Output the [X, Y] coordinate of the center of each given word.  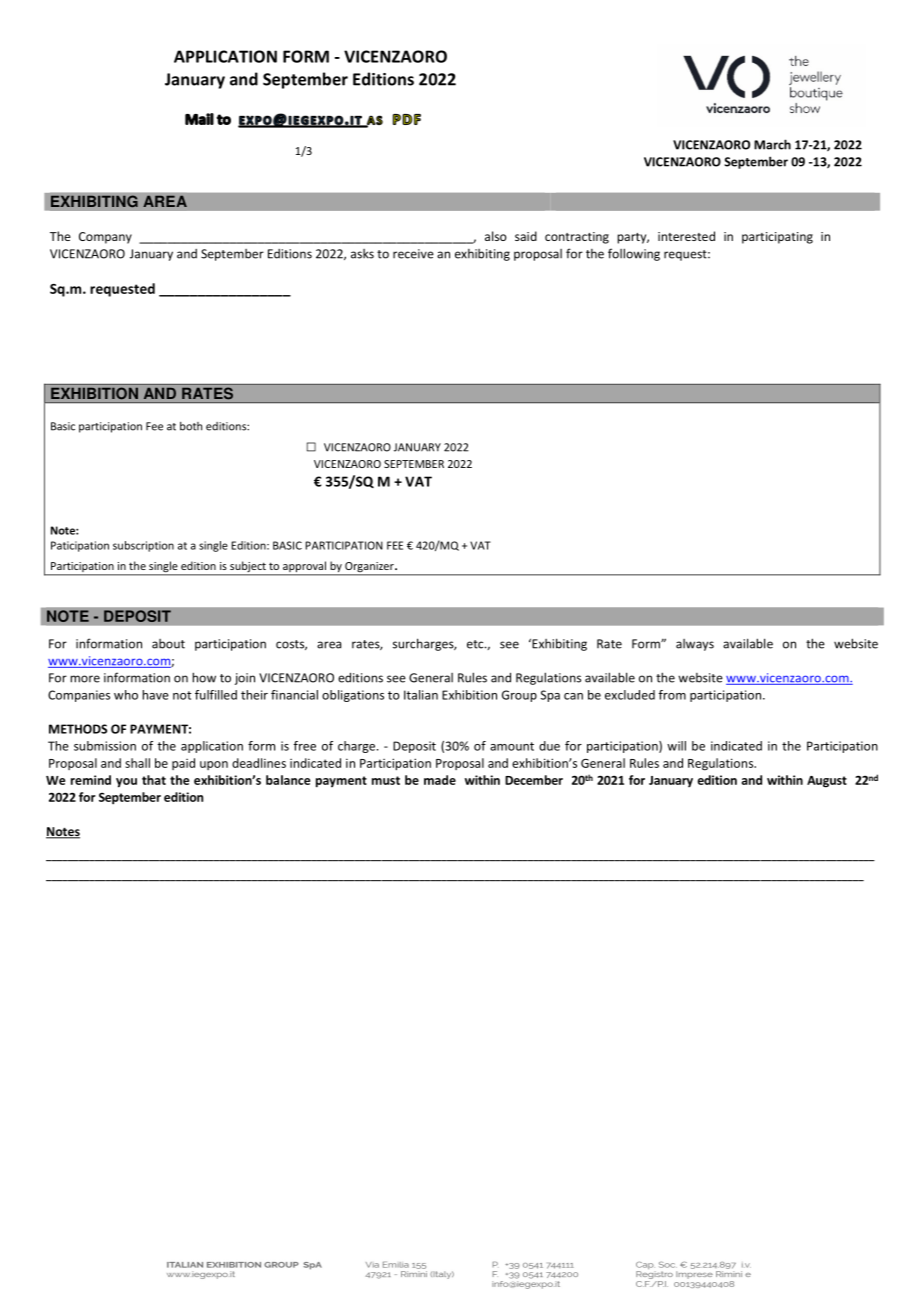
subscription [143, 546]
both [191, 426]
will [676, 746]
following [634, 254]
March [772, 144]
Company [105, 238]
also [496, 236]
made [440, 780]
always [695, 645]
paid [183, 764]
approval [304, 568]
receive [413, 254]
